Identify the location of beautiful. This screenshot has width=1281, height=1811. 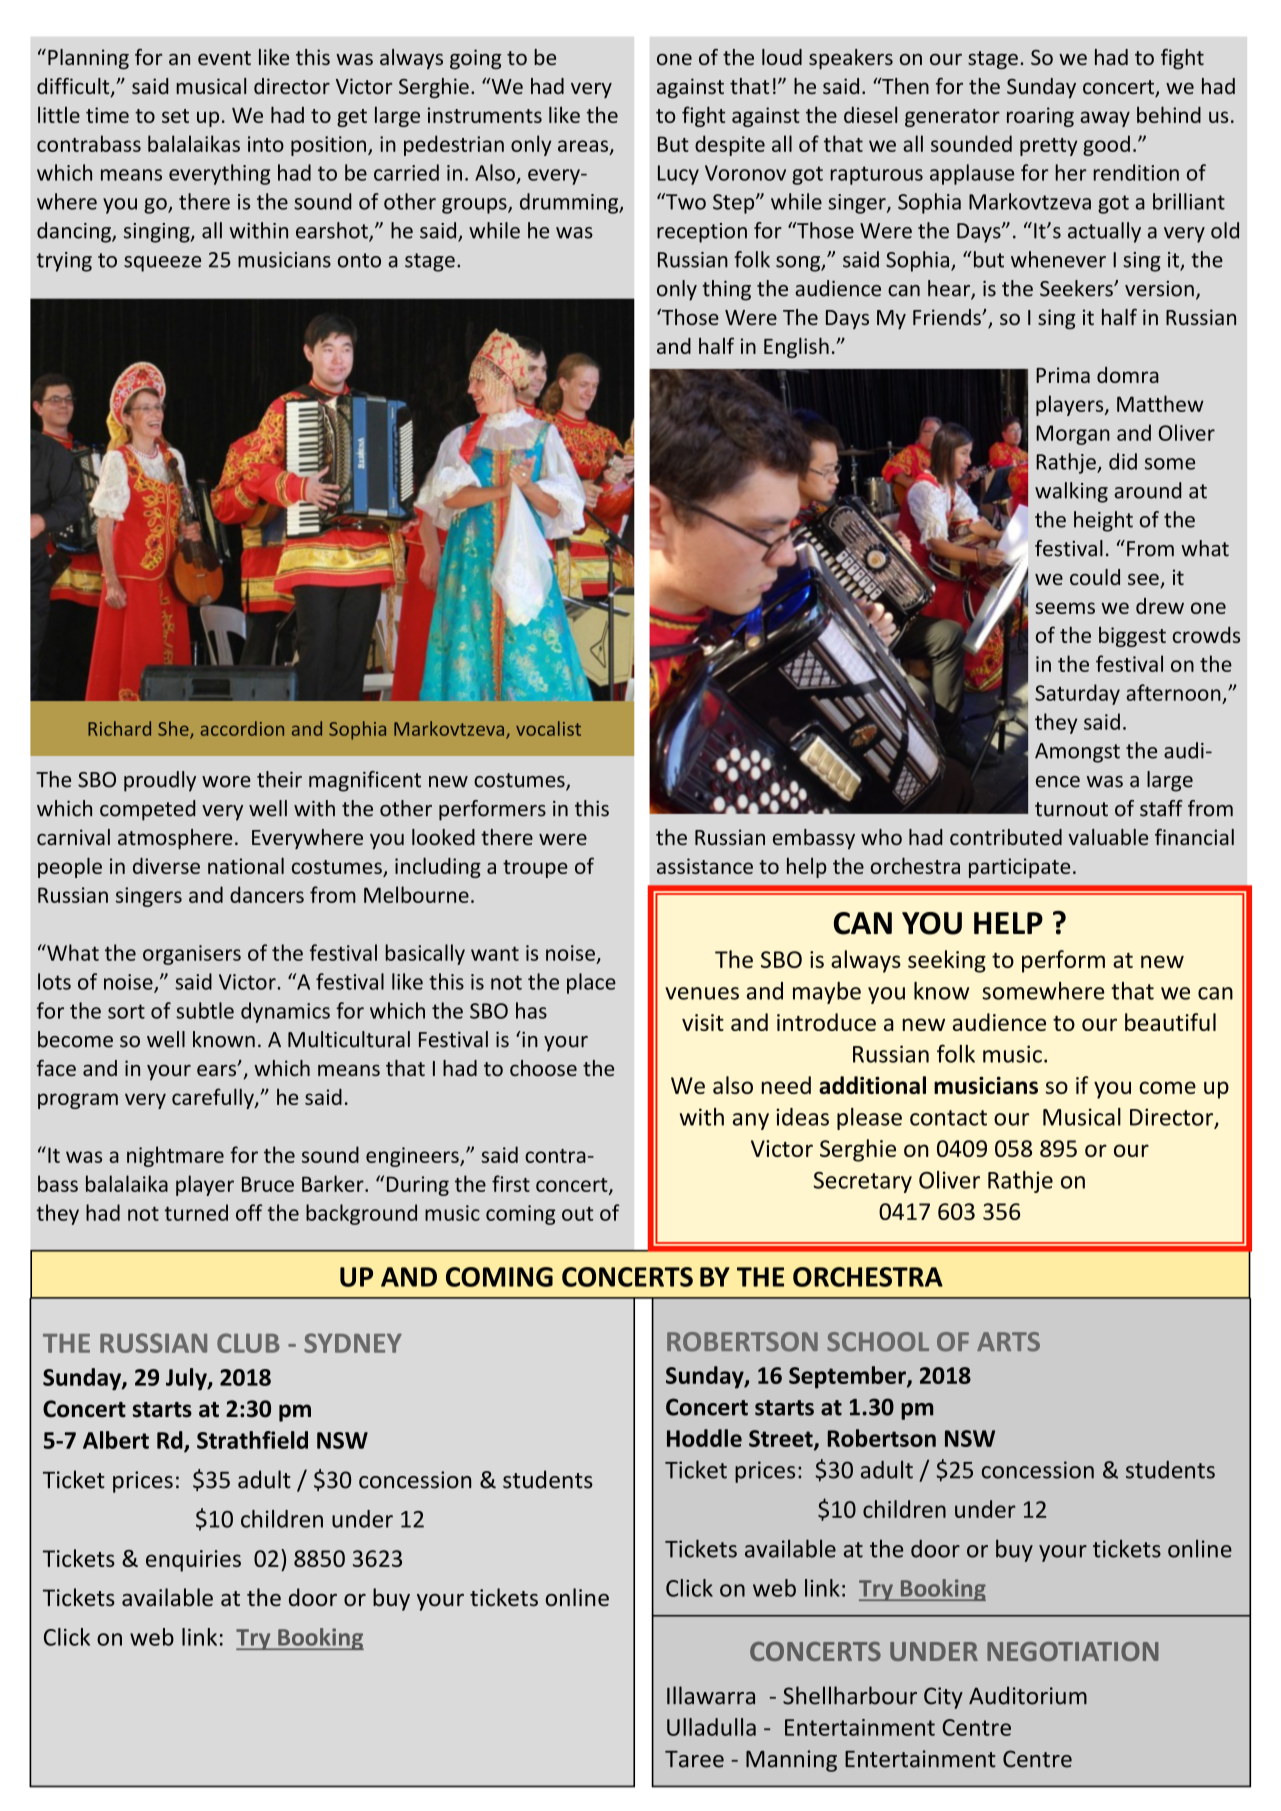
(1170, 1022).
